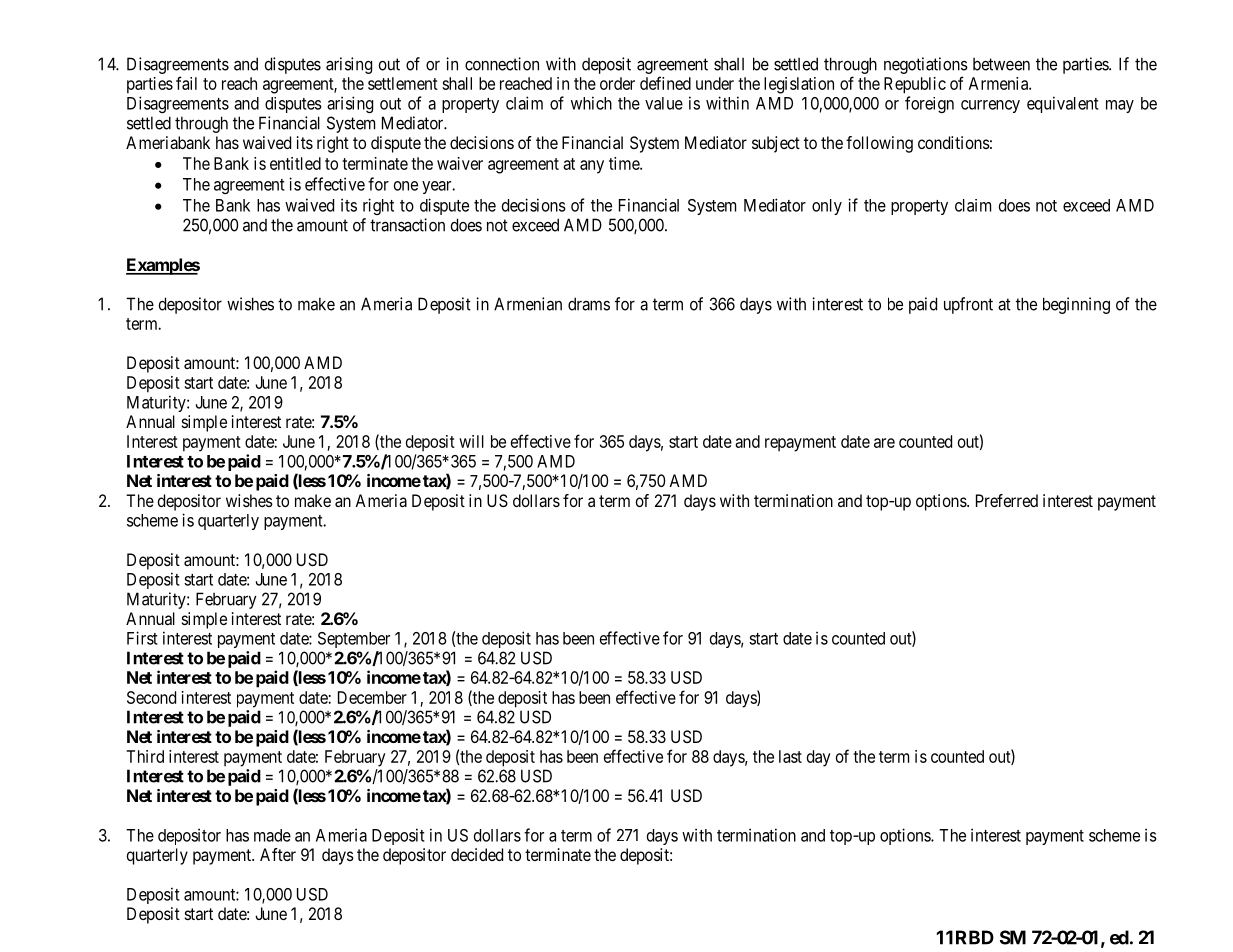  I want to click on made, so click(272, 835).
